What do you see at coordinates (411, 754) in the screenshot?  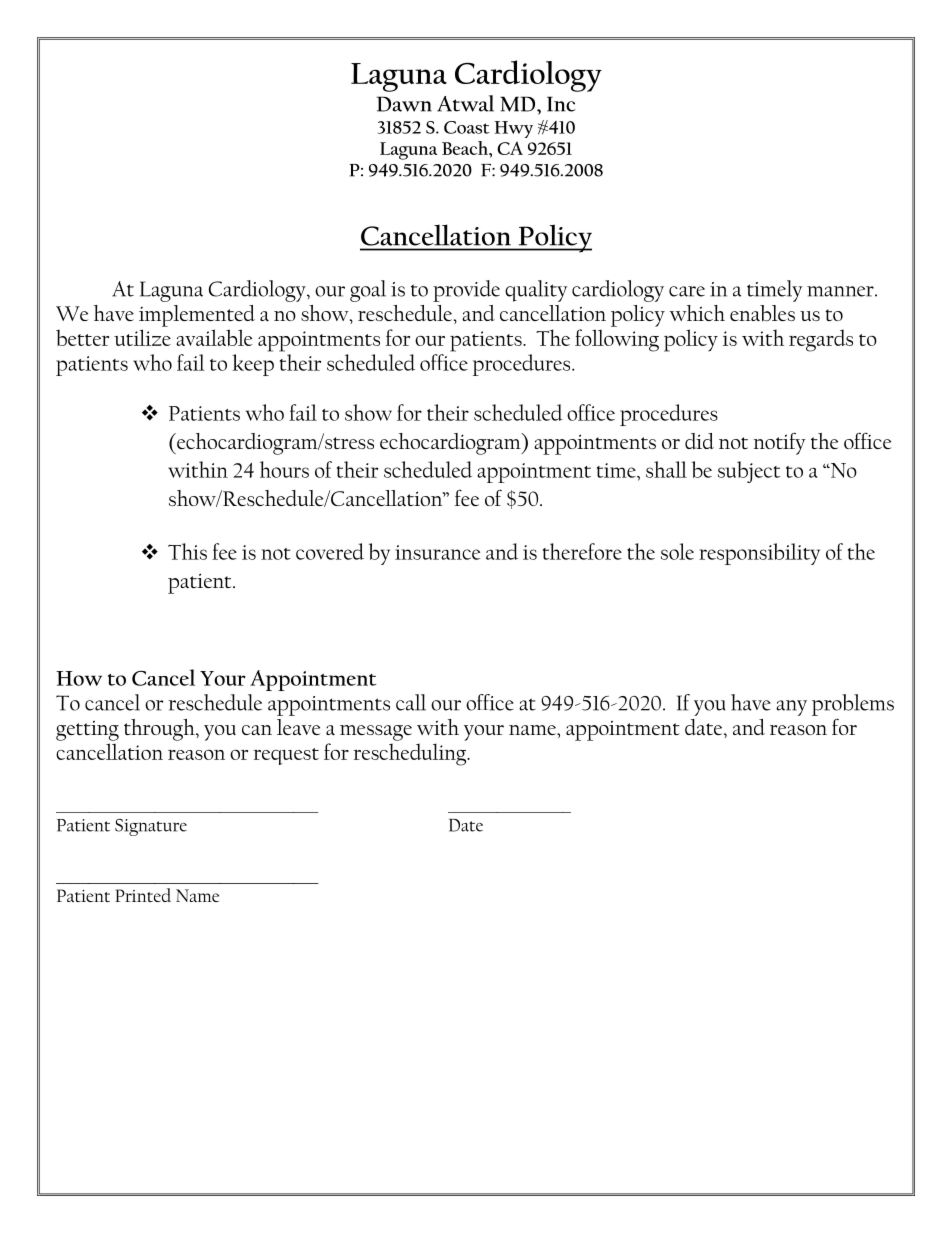 I see `rescheduling` at bounding box center [411, 754].
